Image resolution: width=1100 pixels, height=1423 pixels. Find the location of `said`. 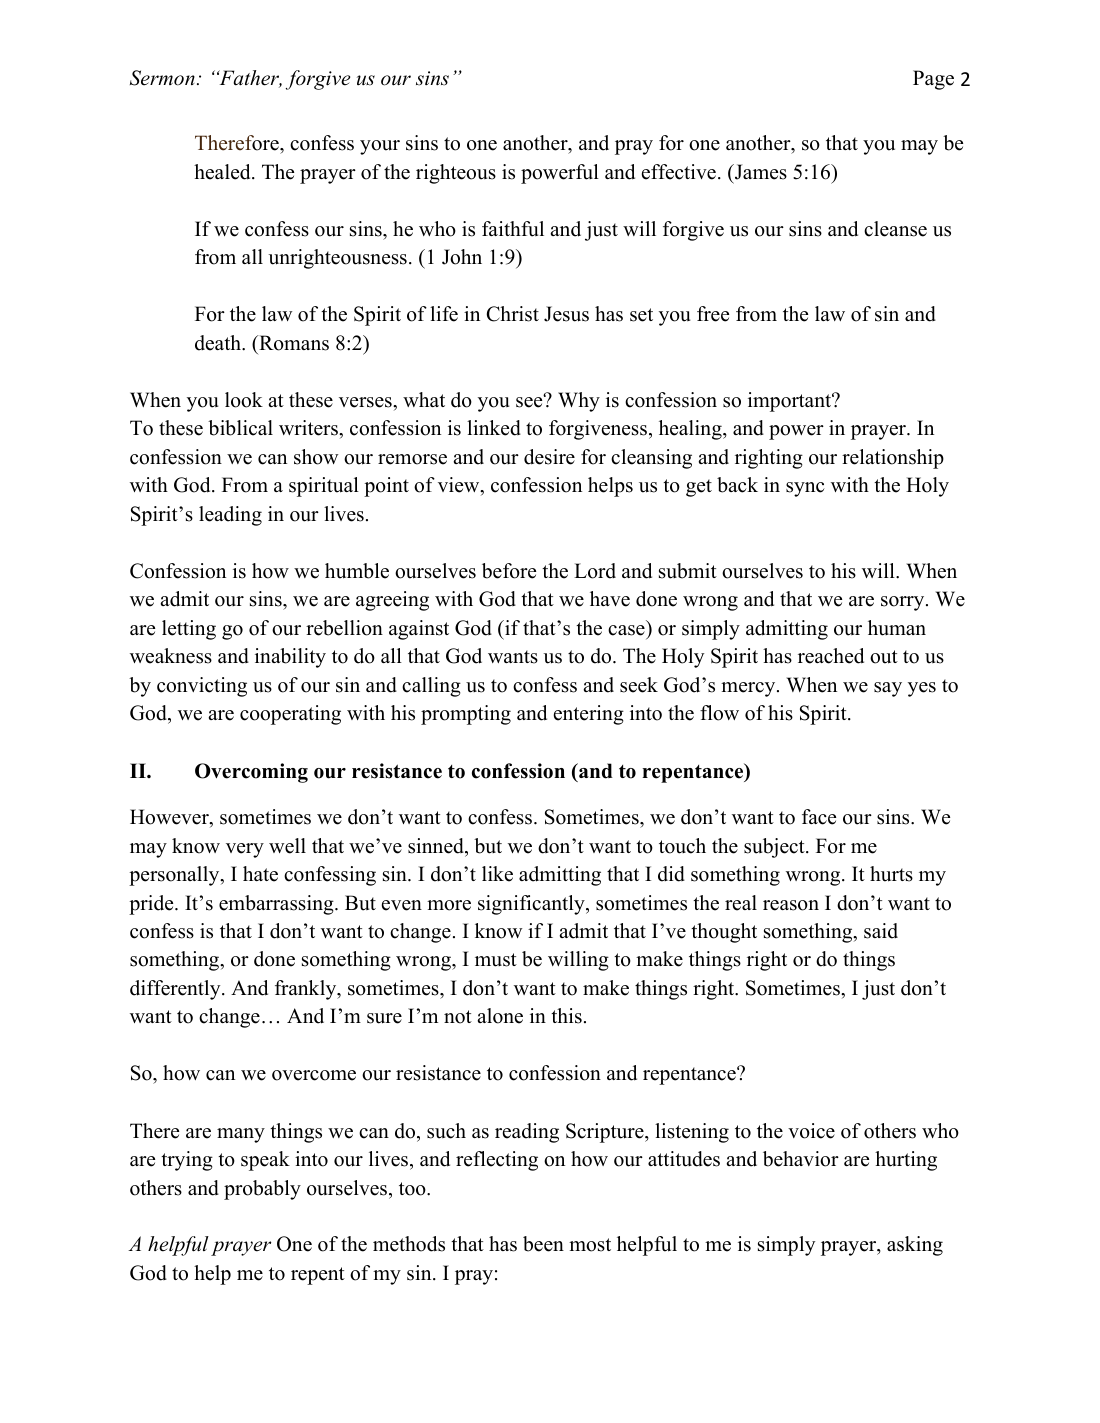

said is located at coordinates (881, 931).
